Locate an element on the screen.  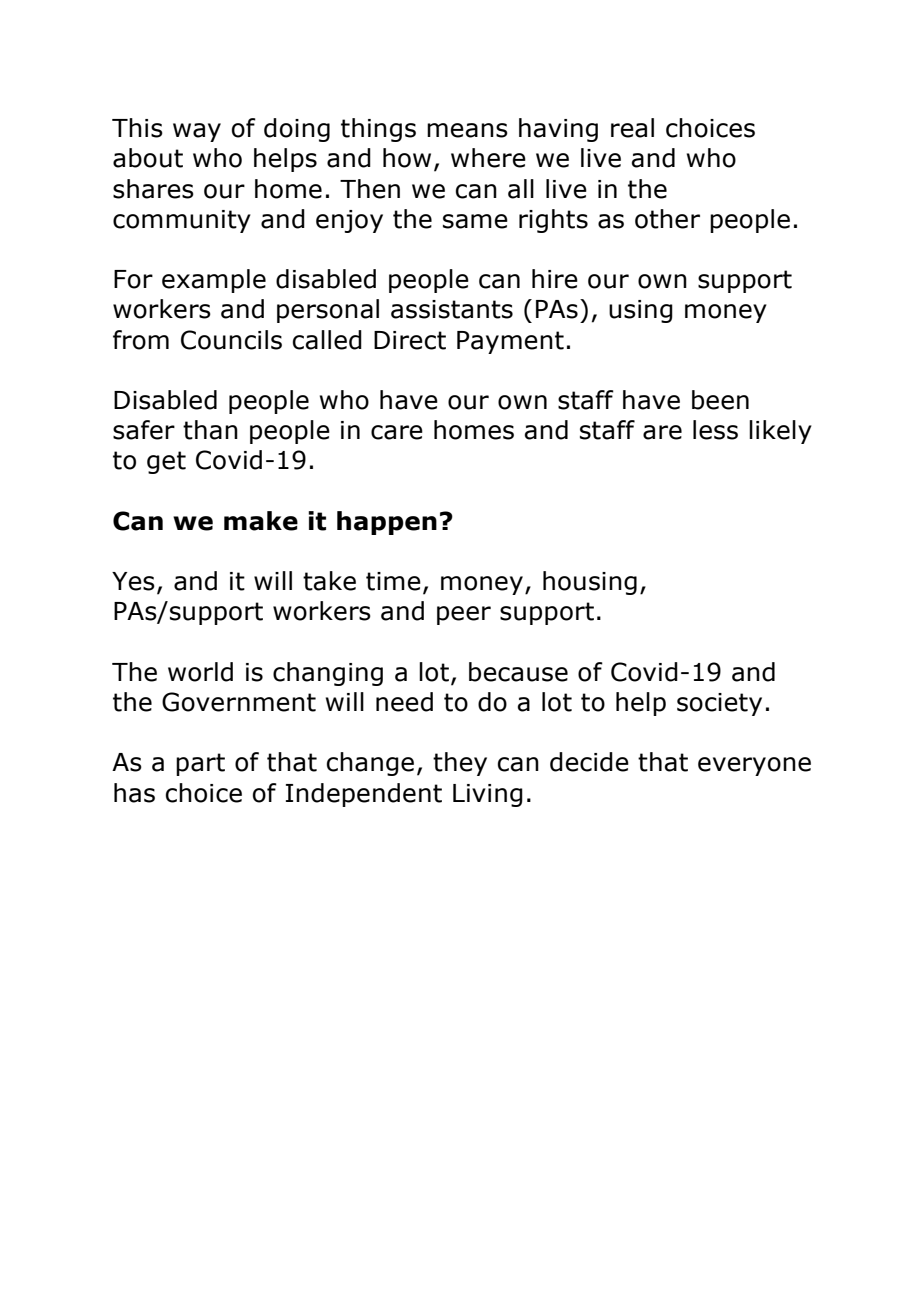
hire is located at coordinates (555, 279).
